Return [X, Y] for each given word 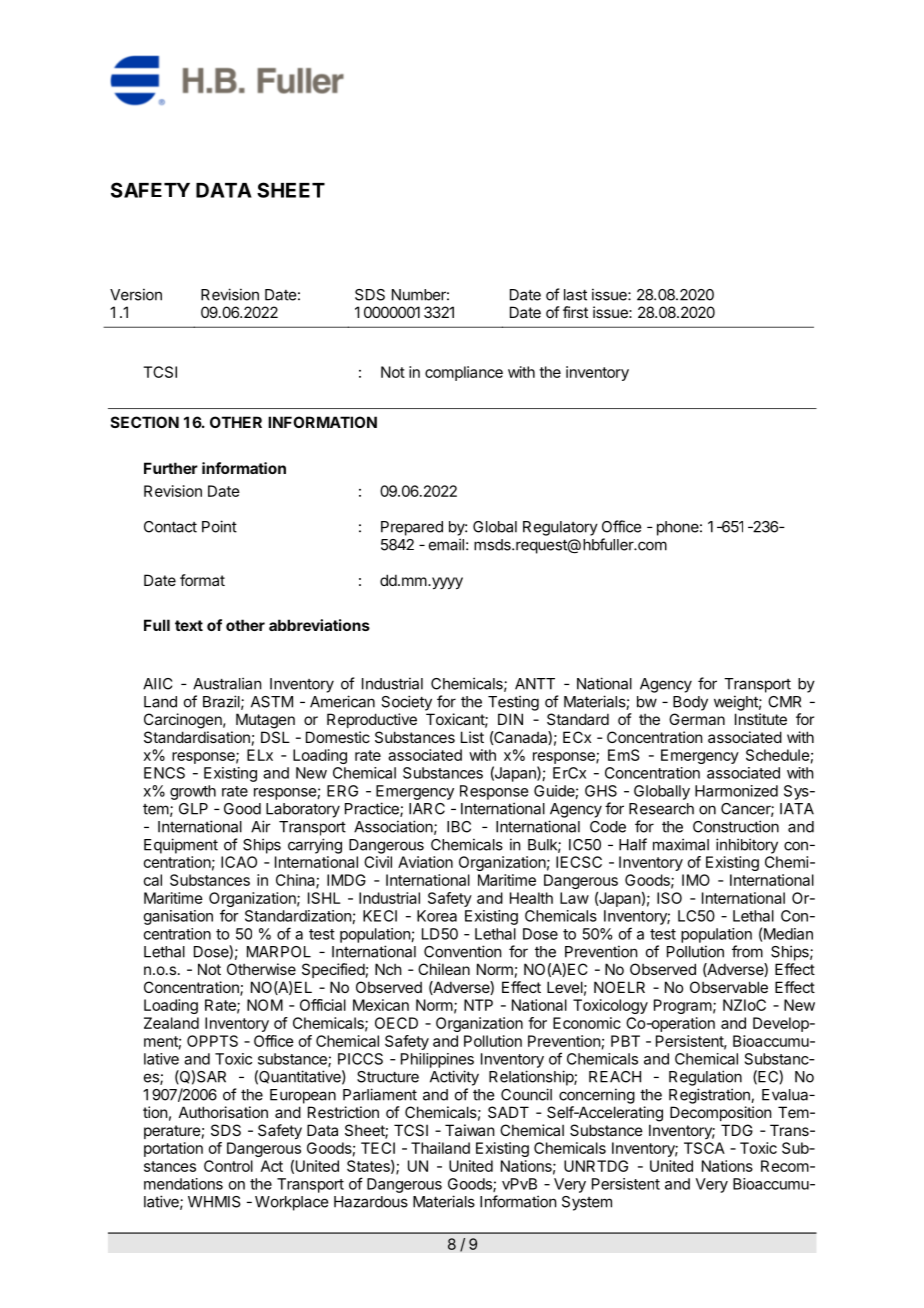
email [446, 544]
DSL [275, 737]
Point [219, 526]
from [747, 951]
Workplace [291, 1203]
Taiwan [469, 1130]
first [575, 312]
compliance [464, 373]
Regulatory [560, 528]
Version [136, 294]
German [697, 719]
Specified [333, 970]
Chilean [444, 969]
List [472, 737]
